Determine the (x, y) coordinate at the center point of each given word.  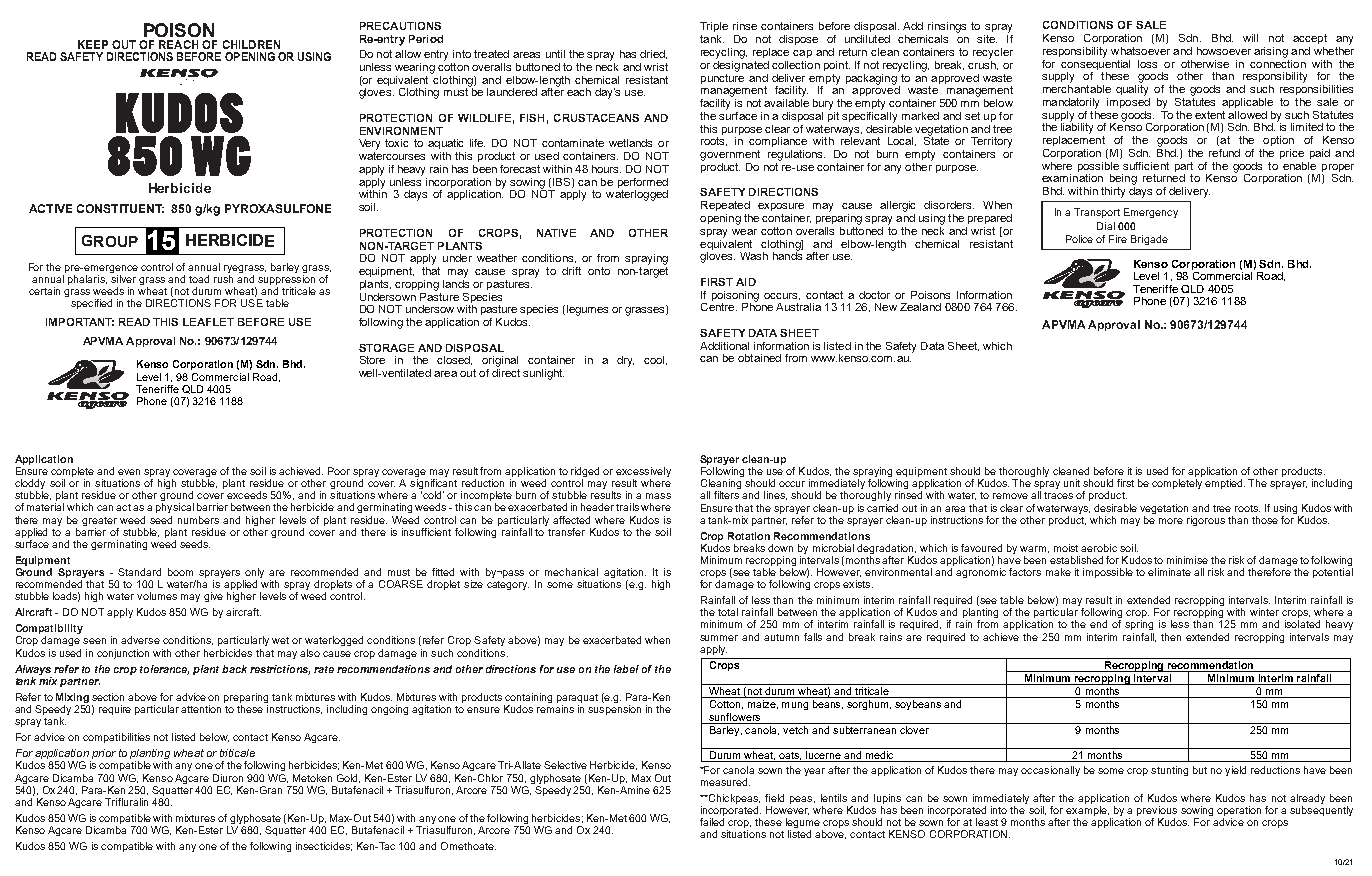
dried (653, 54)
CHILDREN (251, 44)
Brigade (1149, 240)
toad (199, 279)
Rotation (749, 536)
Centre (719, 307)
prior (103, 755)
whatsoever (1140, 51)
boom (180, 572)
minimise (1187, 560)
